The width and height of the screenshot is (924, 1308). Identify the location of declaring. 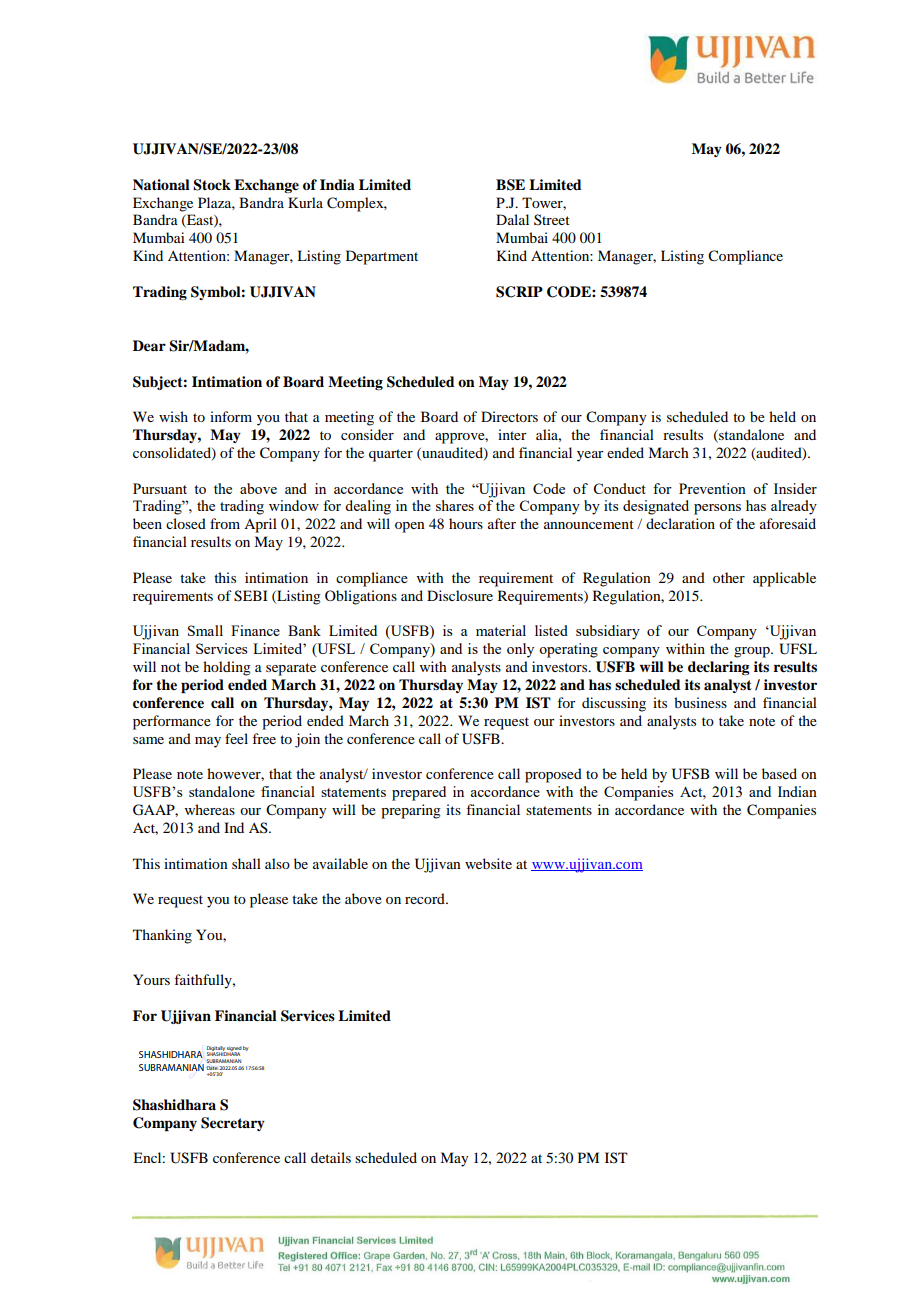
(719, 668).
